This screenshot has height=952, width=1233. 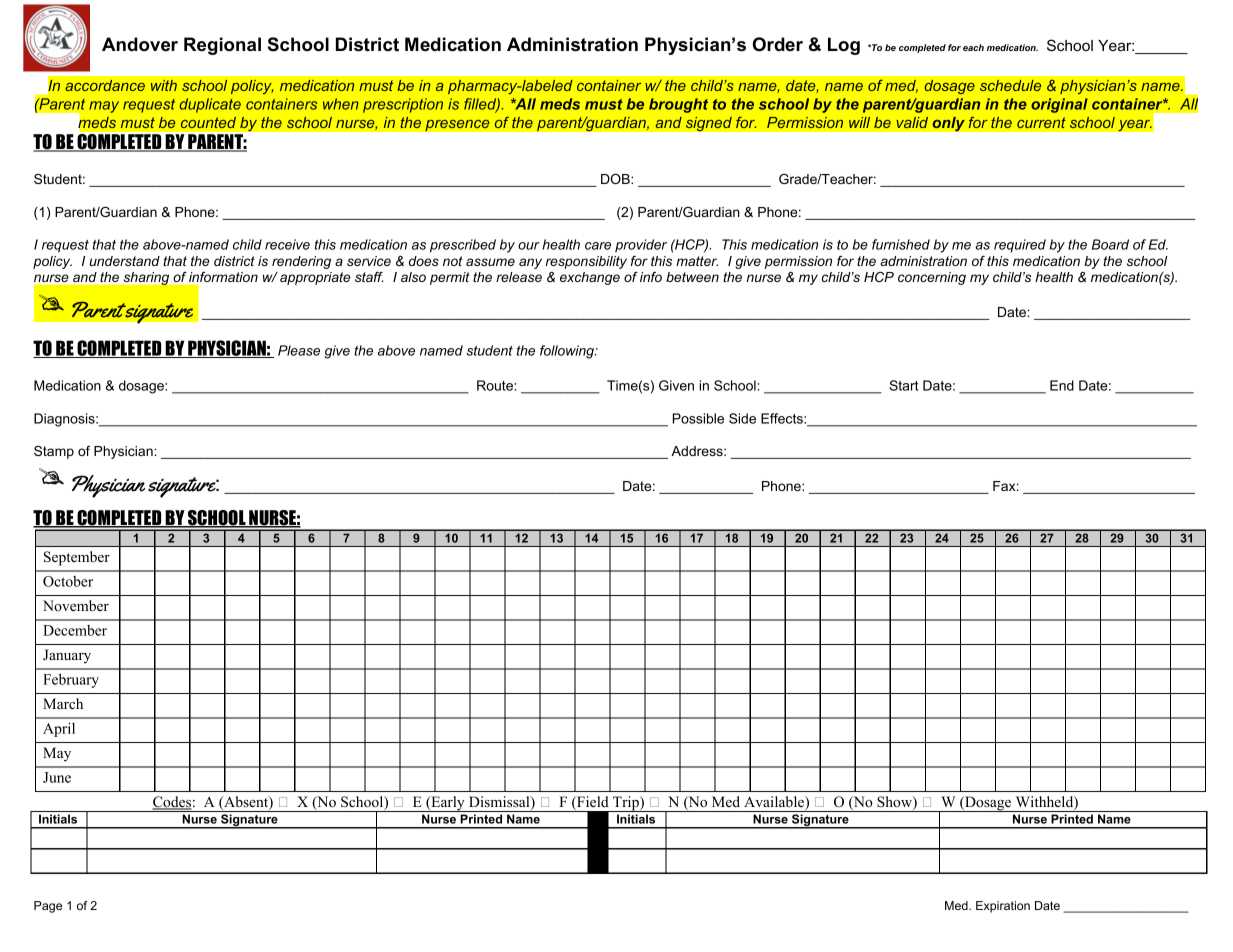 I want to click on Dismissal, so click(x=500, y=803).
